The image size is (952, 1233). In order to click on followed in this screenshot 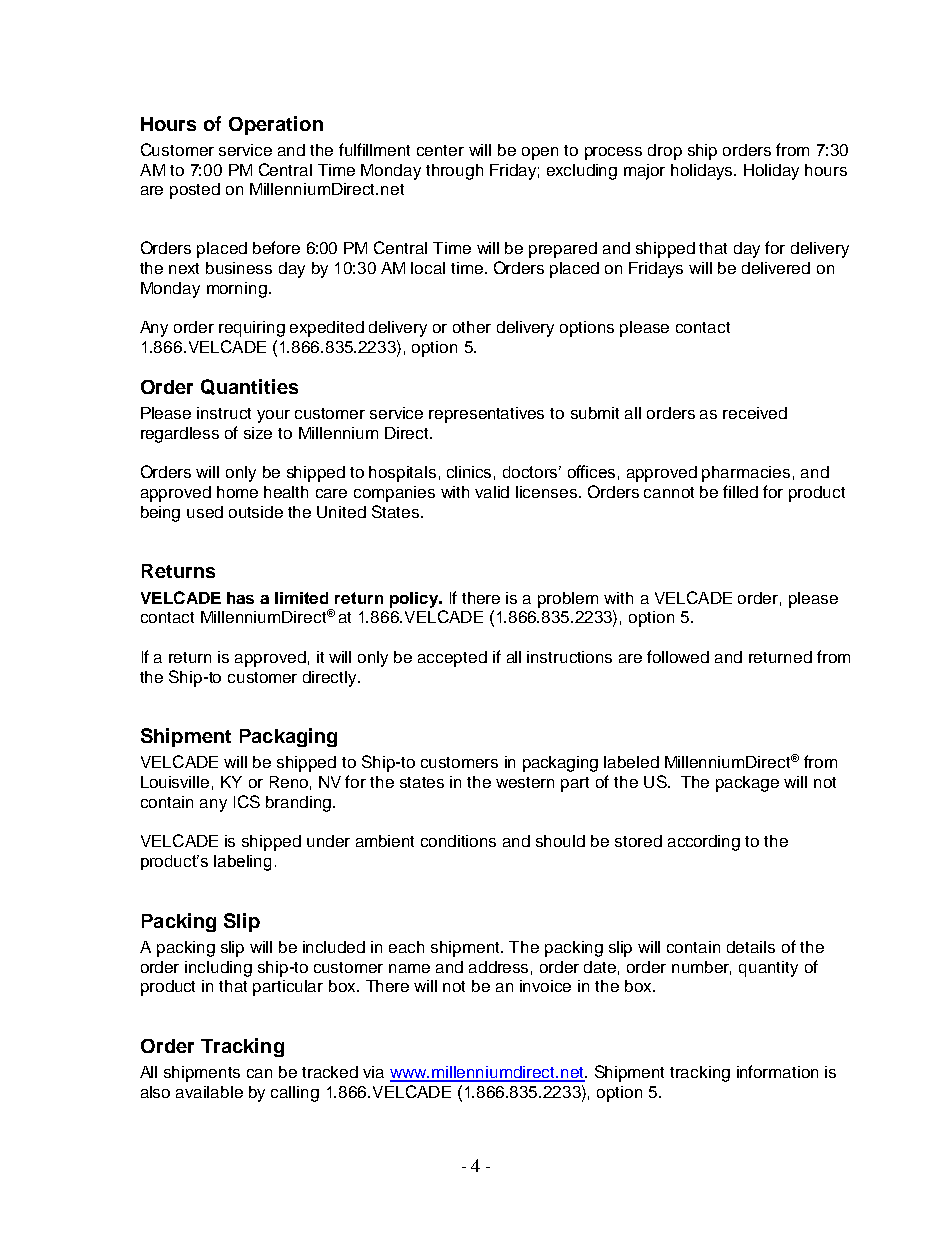, I will do `click(678, 656)`.
